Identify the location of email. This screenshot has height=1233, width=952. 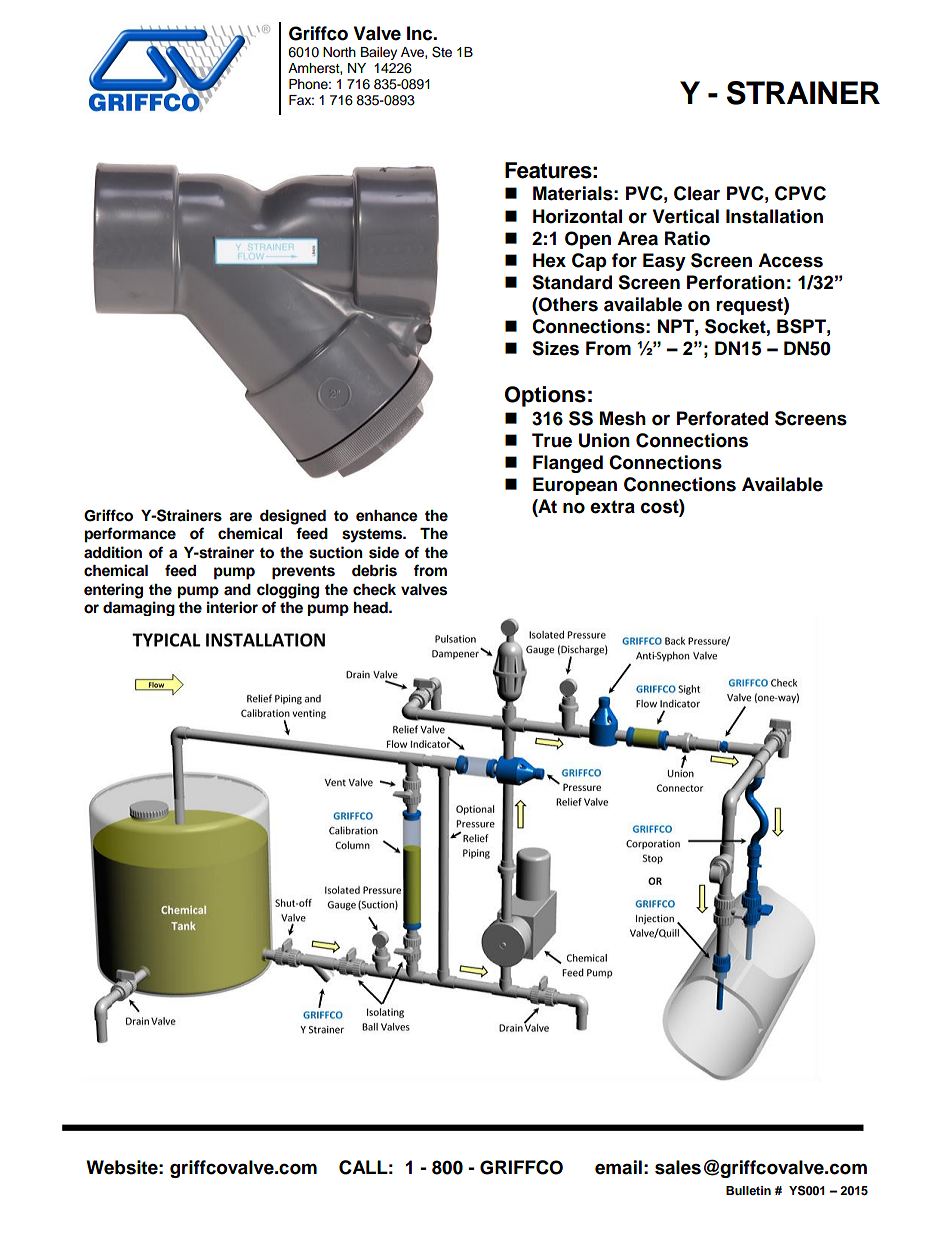
(618, 1167).
